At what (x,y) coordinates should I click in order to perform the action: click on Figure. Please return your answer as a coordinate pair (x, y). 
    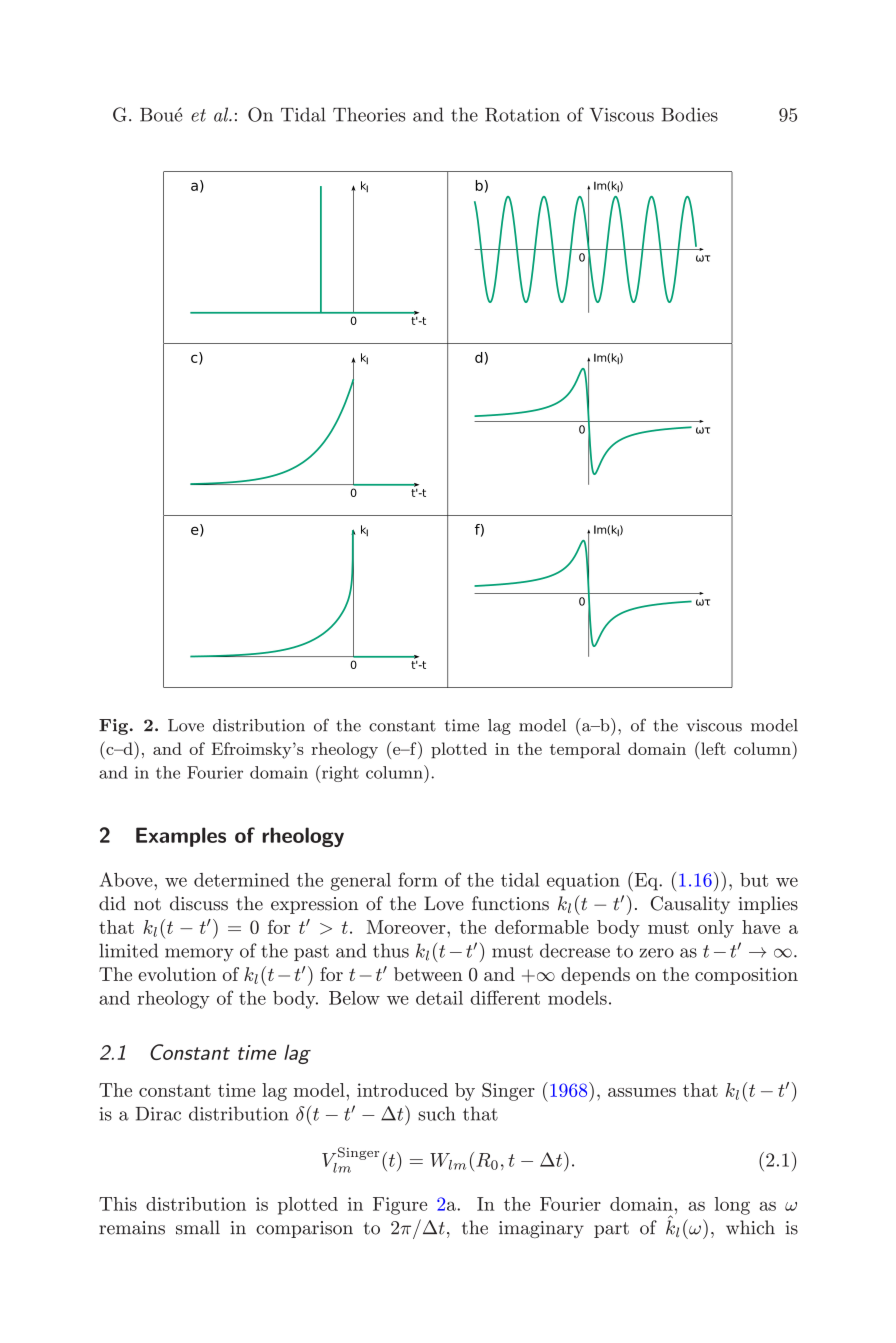
    Looking at the image, I should click on (400, 1206).
